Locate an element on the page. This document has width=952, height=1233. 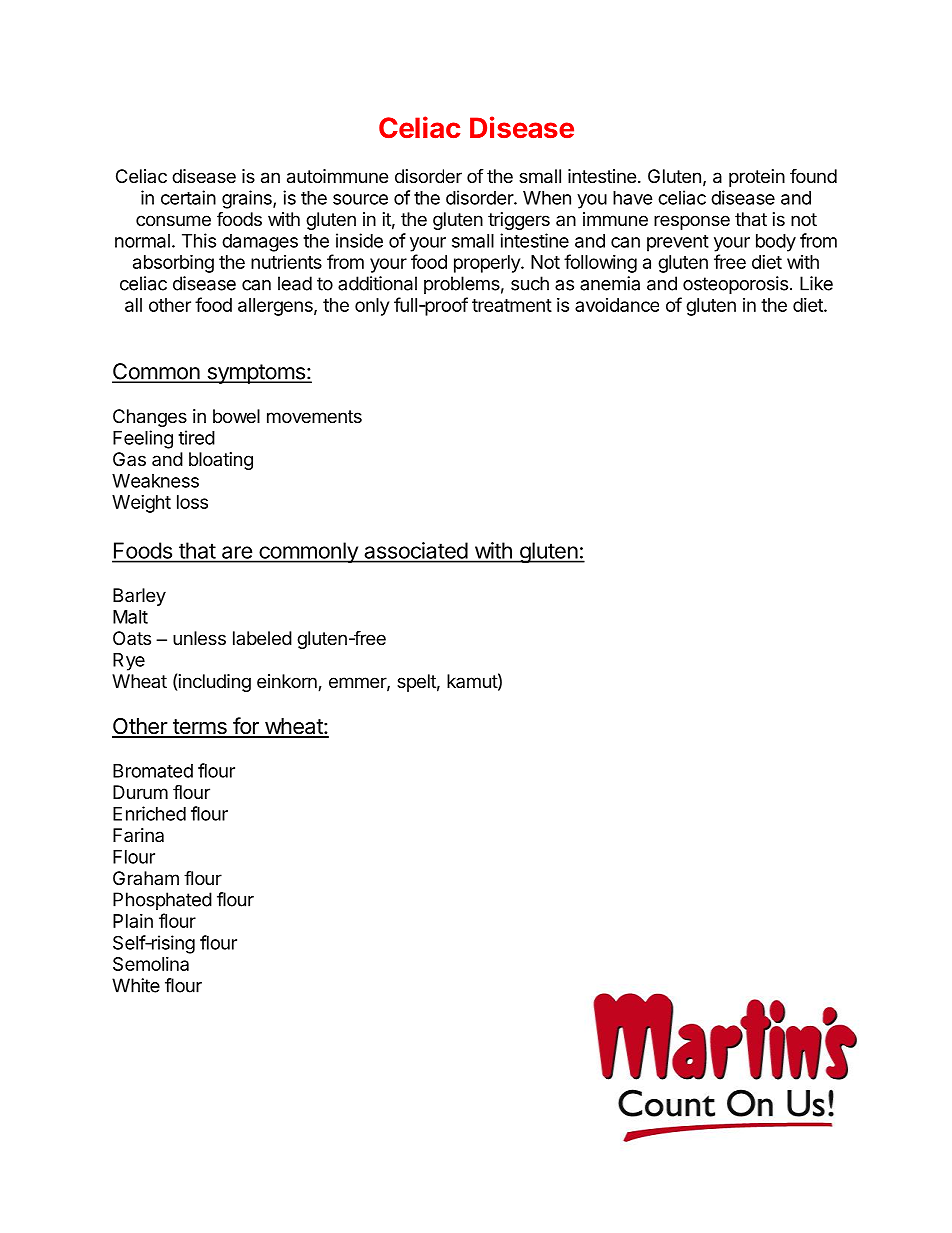
movements is located at coordinates (314, 416).
